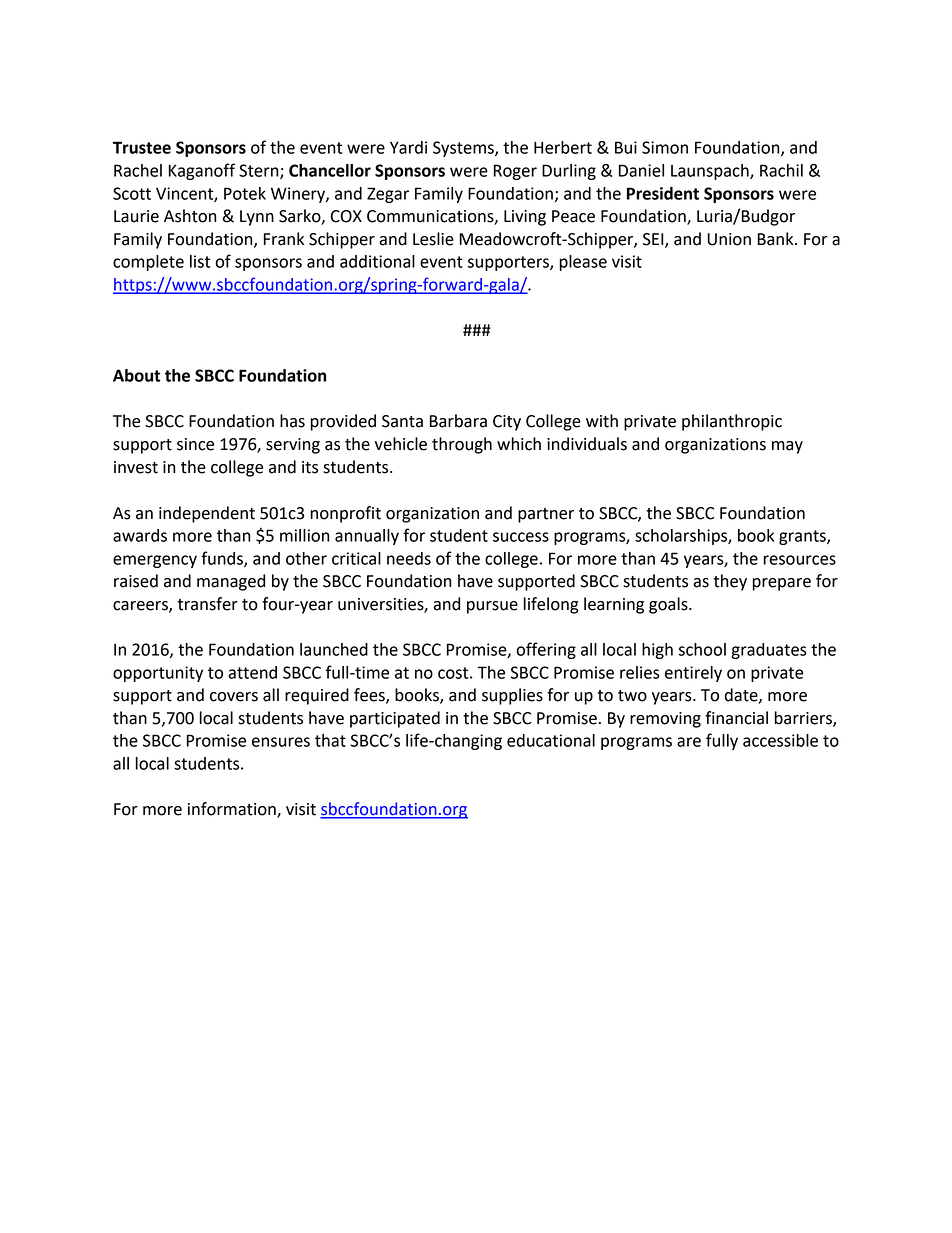  I want to click on Barbara, so click(458, 421).
